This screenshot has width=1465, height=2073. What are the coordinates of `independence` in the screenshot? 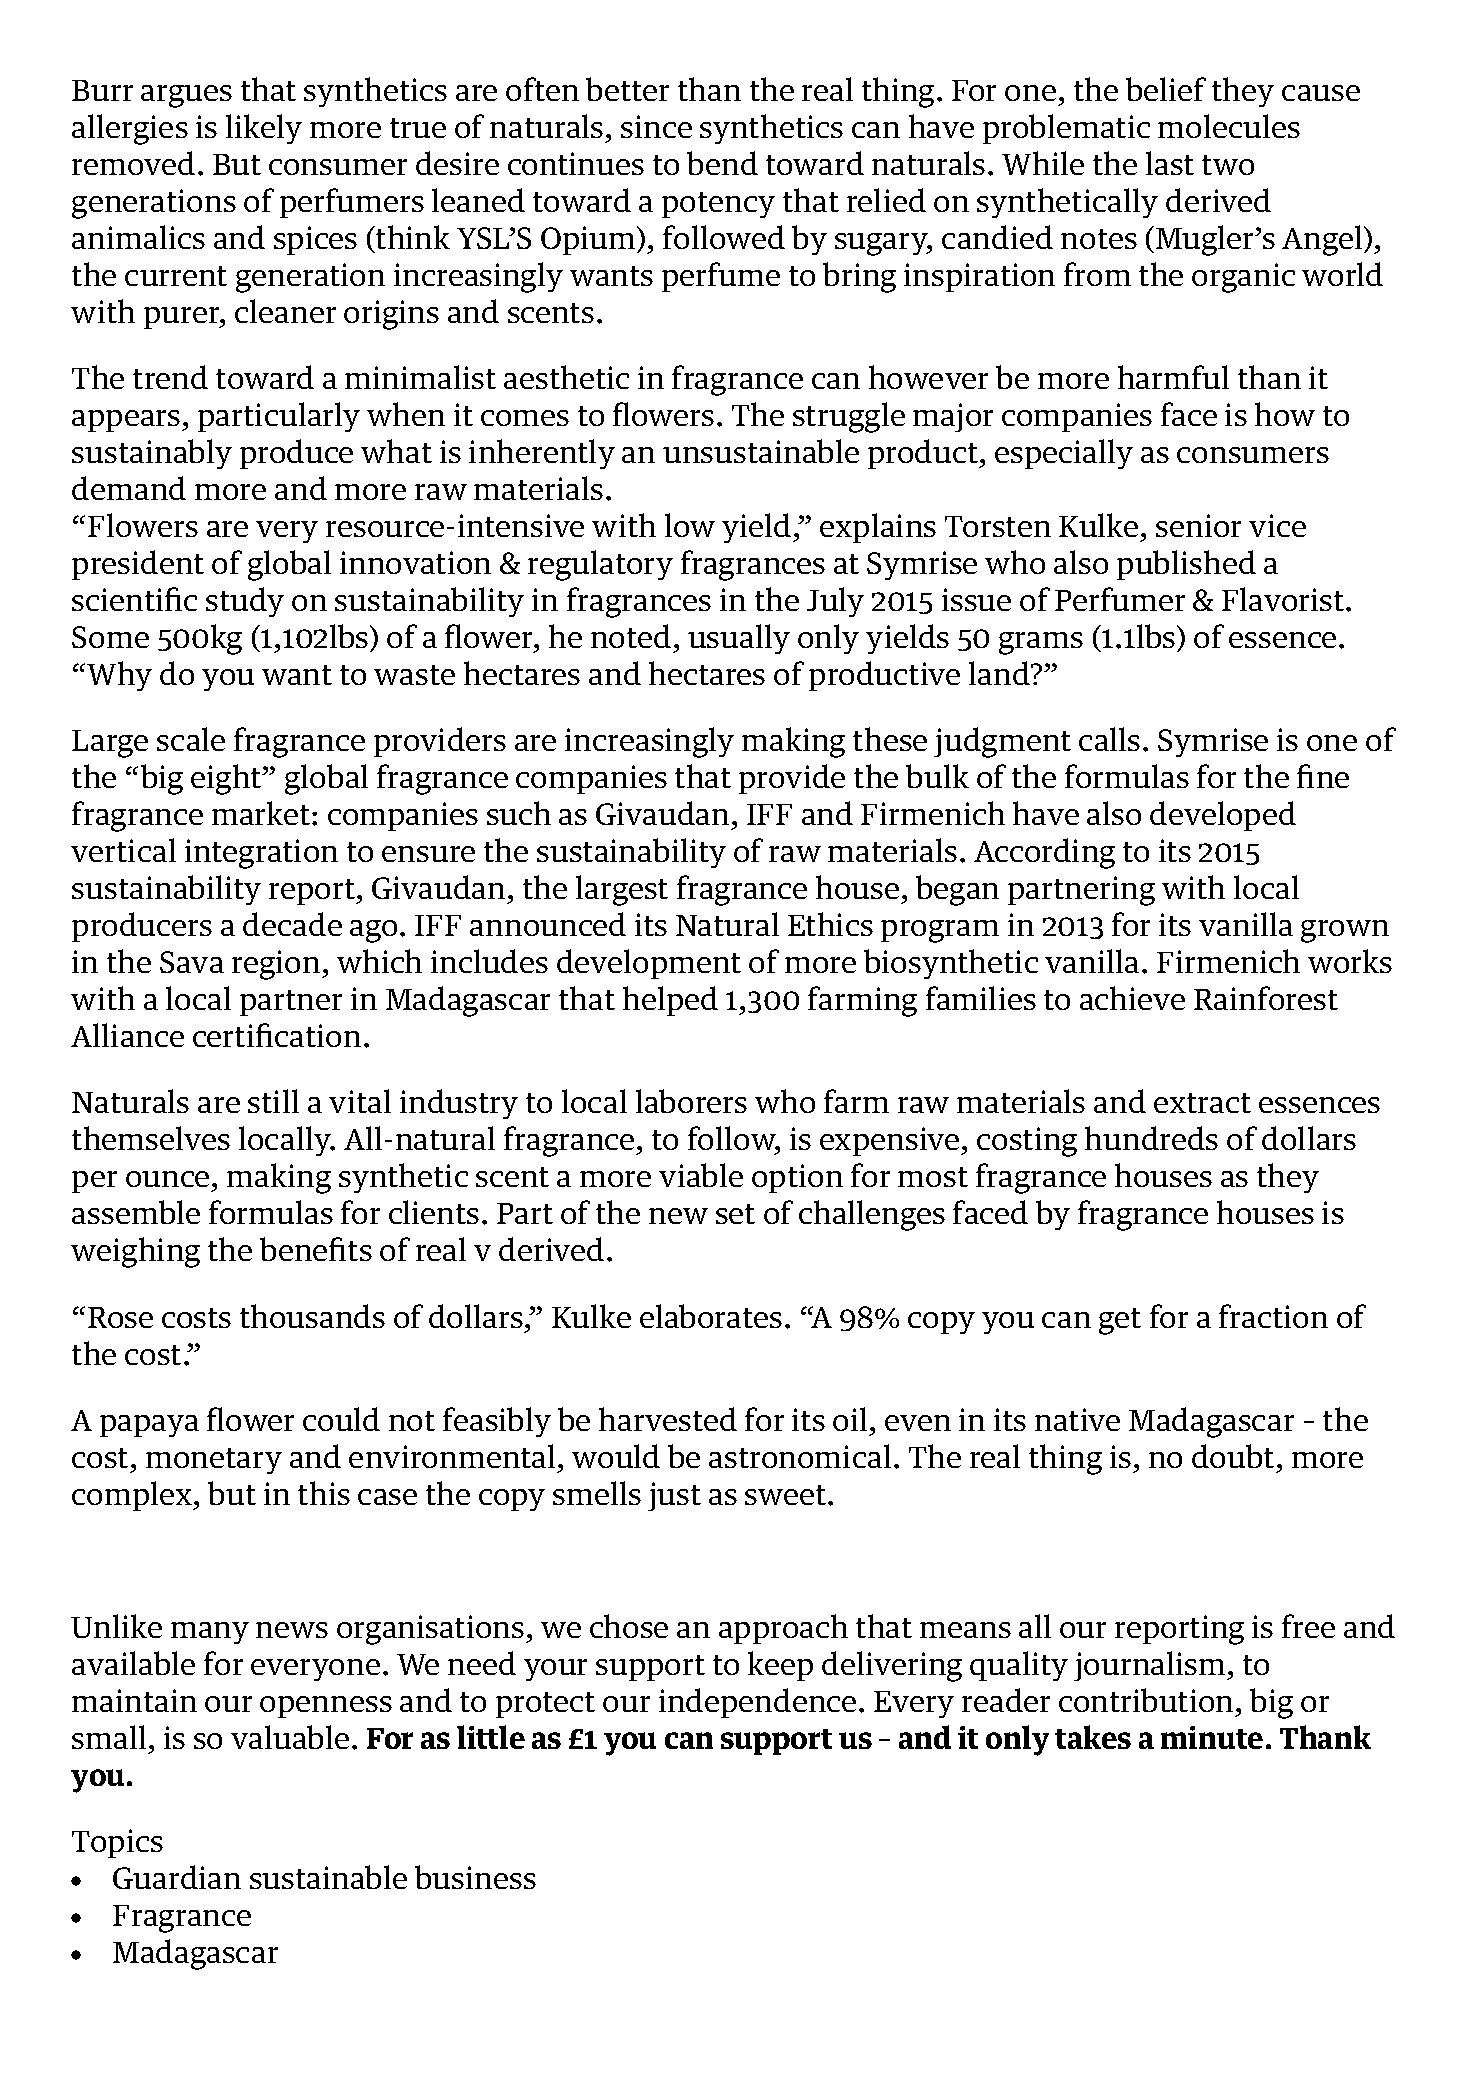 It's located at (757, 1703).
